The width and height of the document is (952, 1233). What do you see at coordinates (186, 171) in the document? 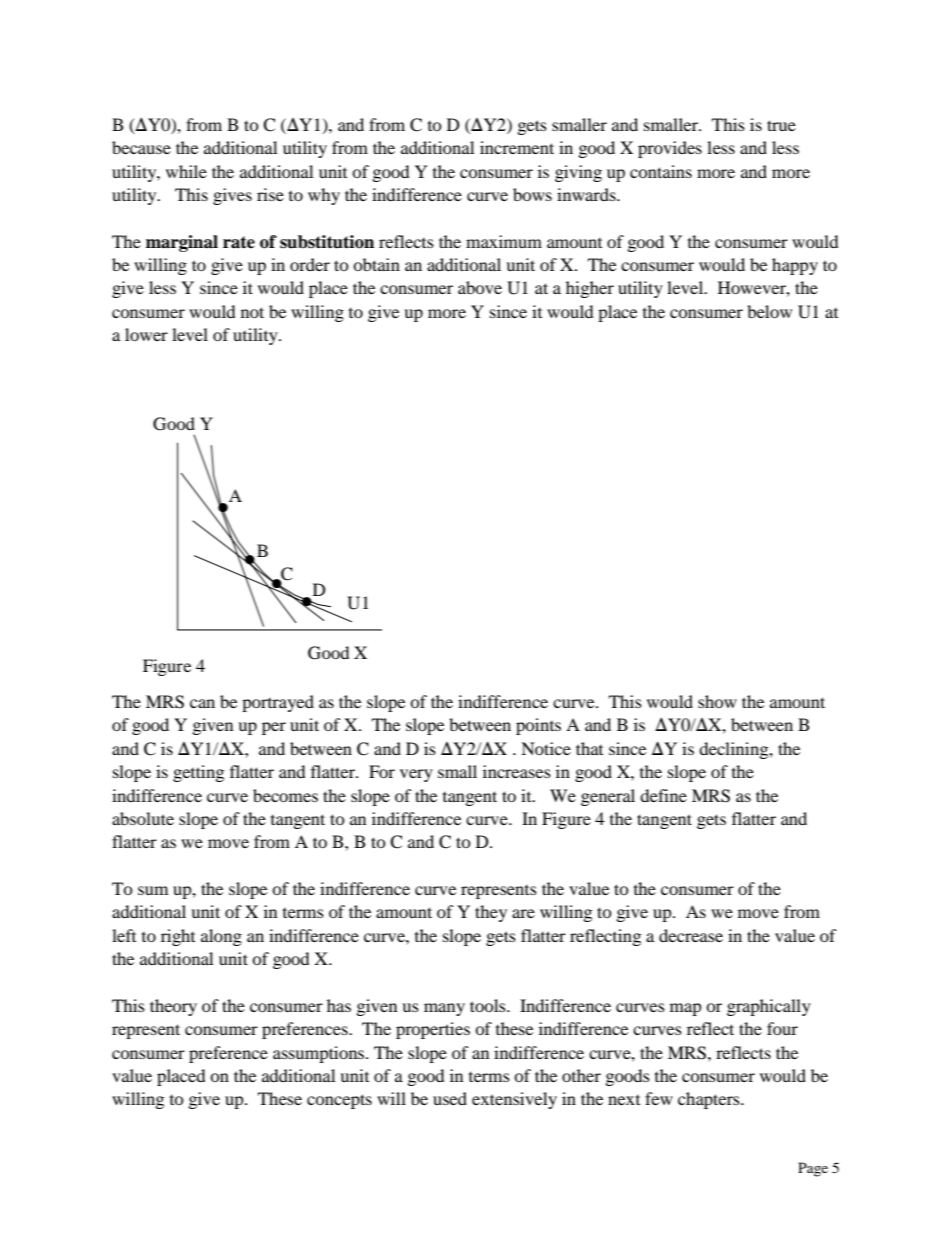
I see `while` at bounding box center [186, 171].
